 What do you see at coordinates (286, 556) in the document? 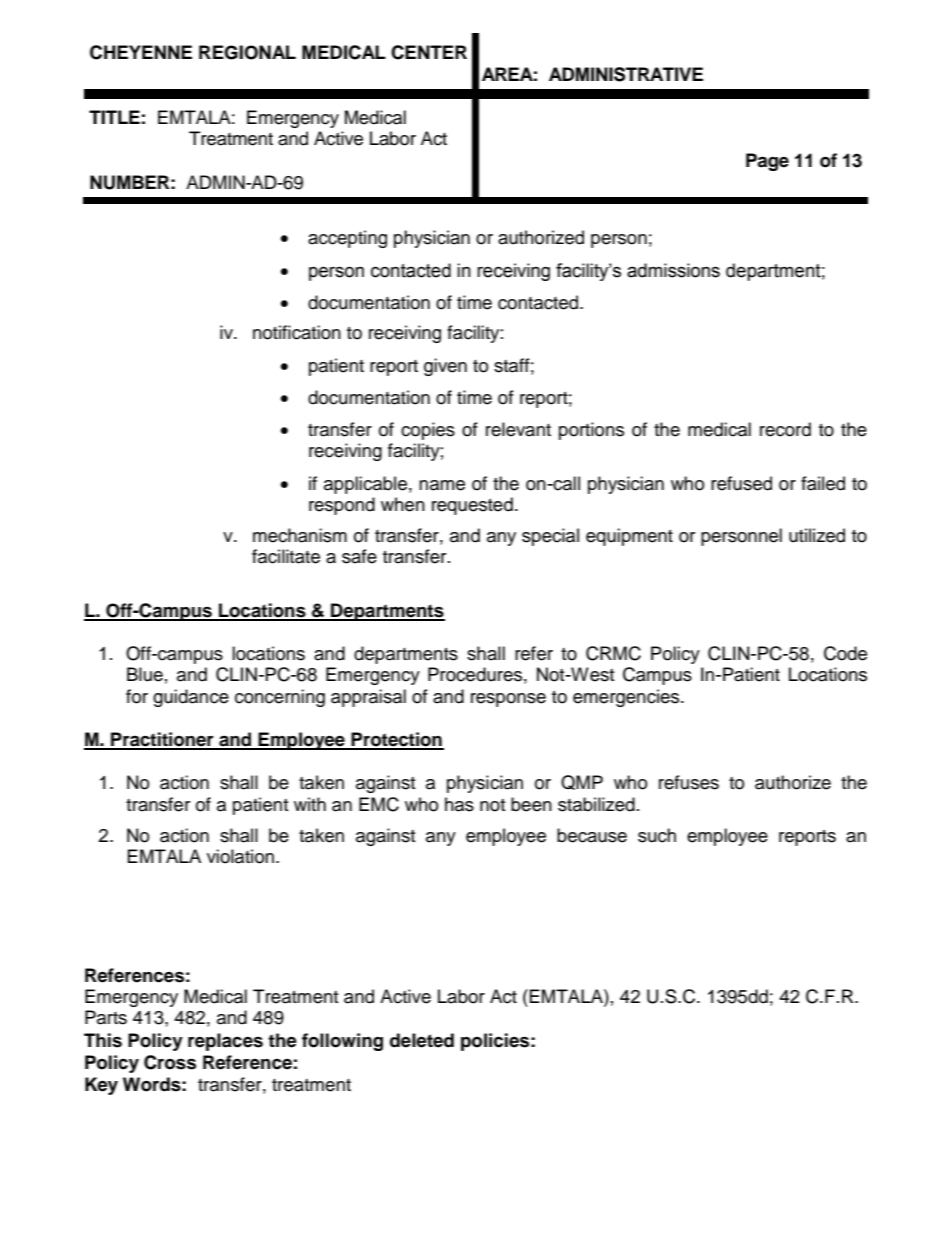
I see `facilitate` at bounding box center [286, 556].
